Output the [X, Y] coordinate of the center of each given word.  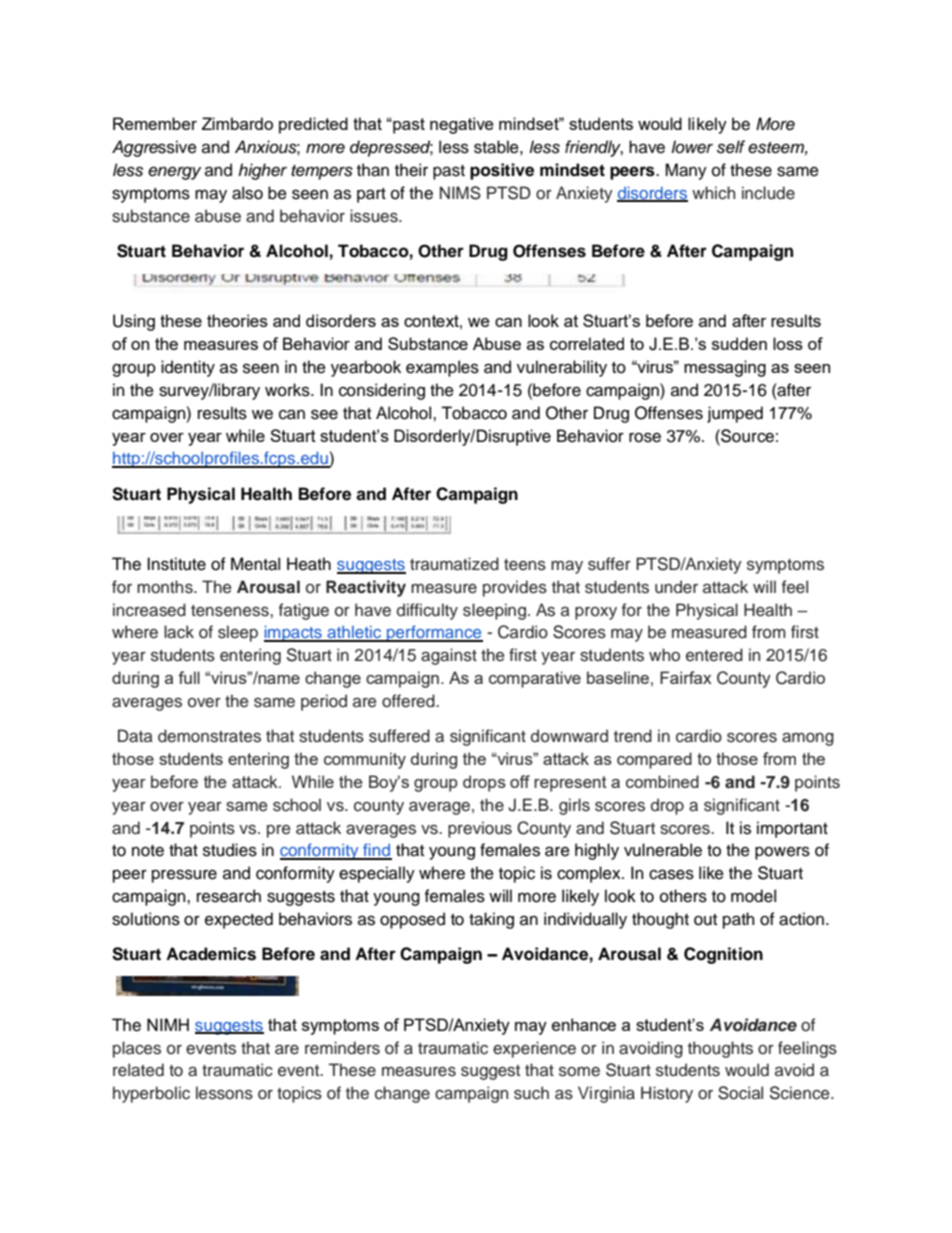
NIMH [168, 1024]
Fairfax [686, 677]
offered [409, 701]
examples [442, 368]
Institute [176, 564]
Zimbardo [237, 123]
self [731, 147]
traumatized [454, 563]
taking [491, 920]
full [189, 677]
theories [237, 320]
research [229, 896]
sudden [739, 343]
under [676, 587]
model [753, 896]
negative [462, 125]
